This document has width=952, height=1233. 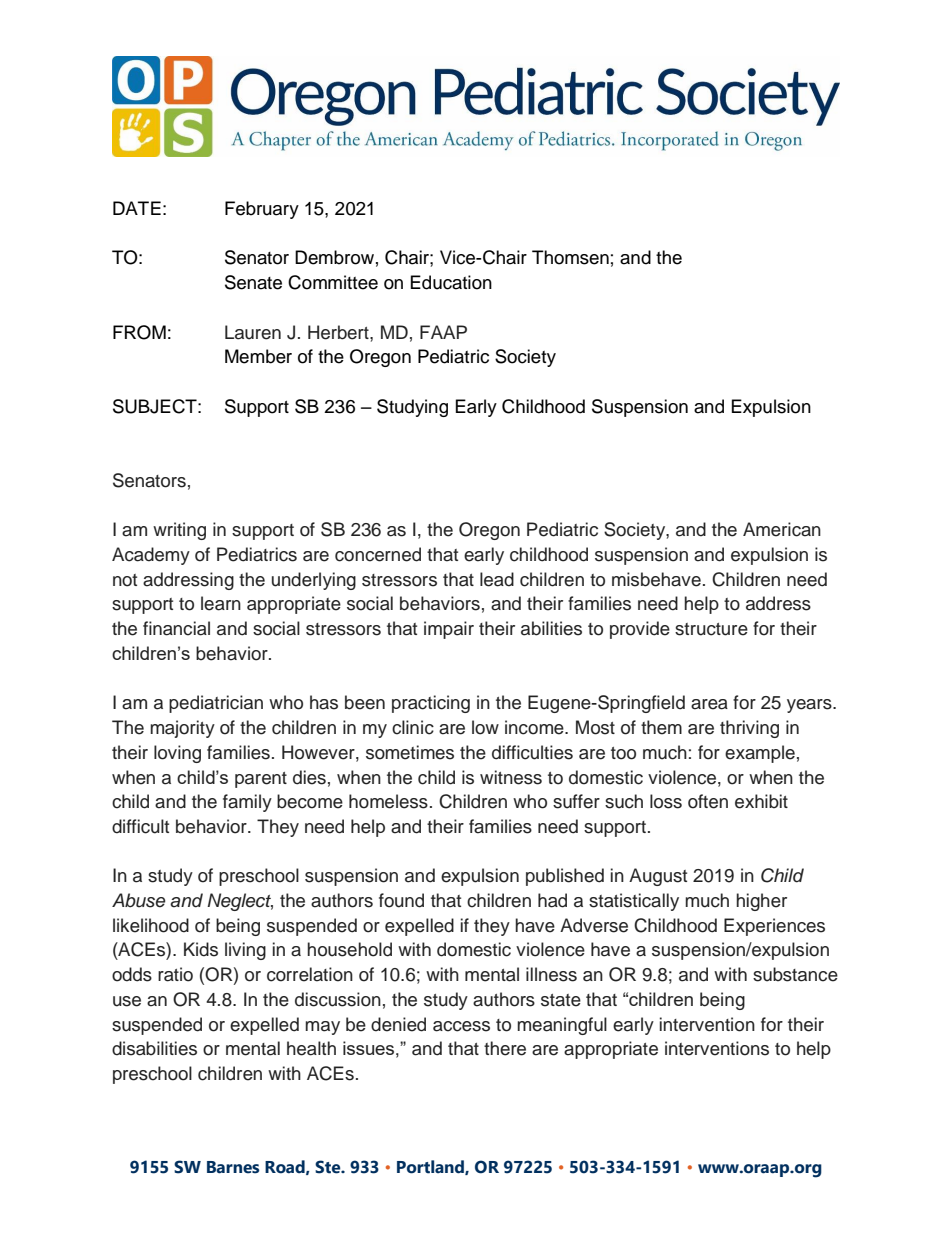 I want to click on Barnes, so click(x=233, y=1167).
